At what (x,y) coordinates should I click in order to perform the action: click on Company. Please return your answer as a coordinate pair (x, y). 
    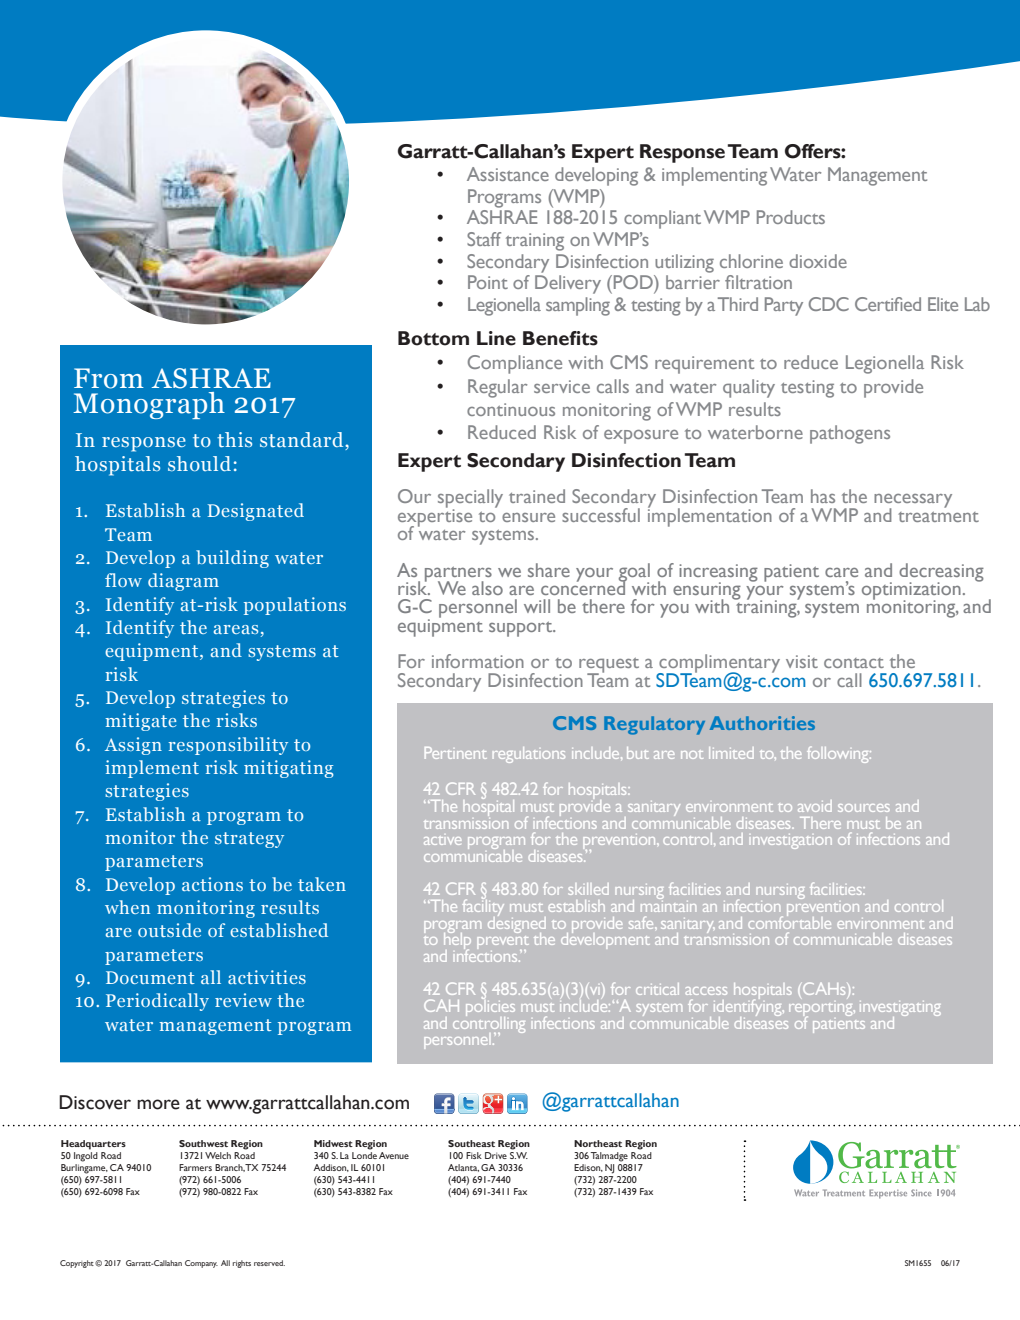
    Looking at the image, I should click on (201, 1264).
